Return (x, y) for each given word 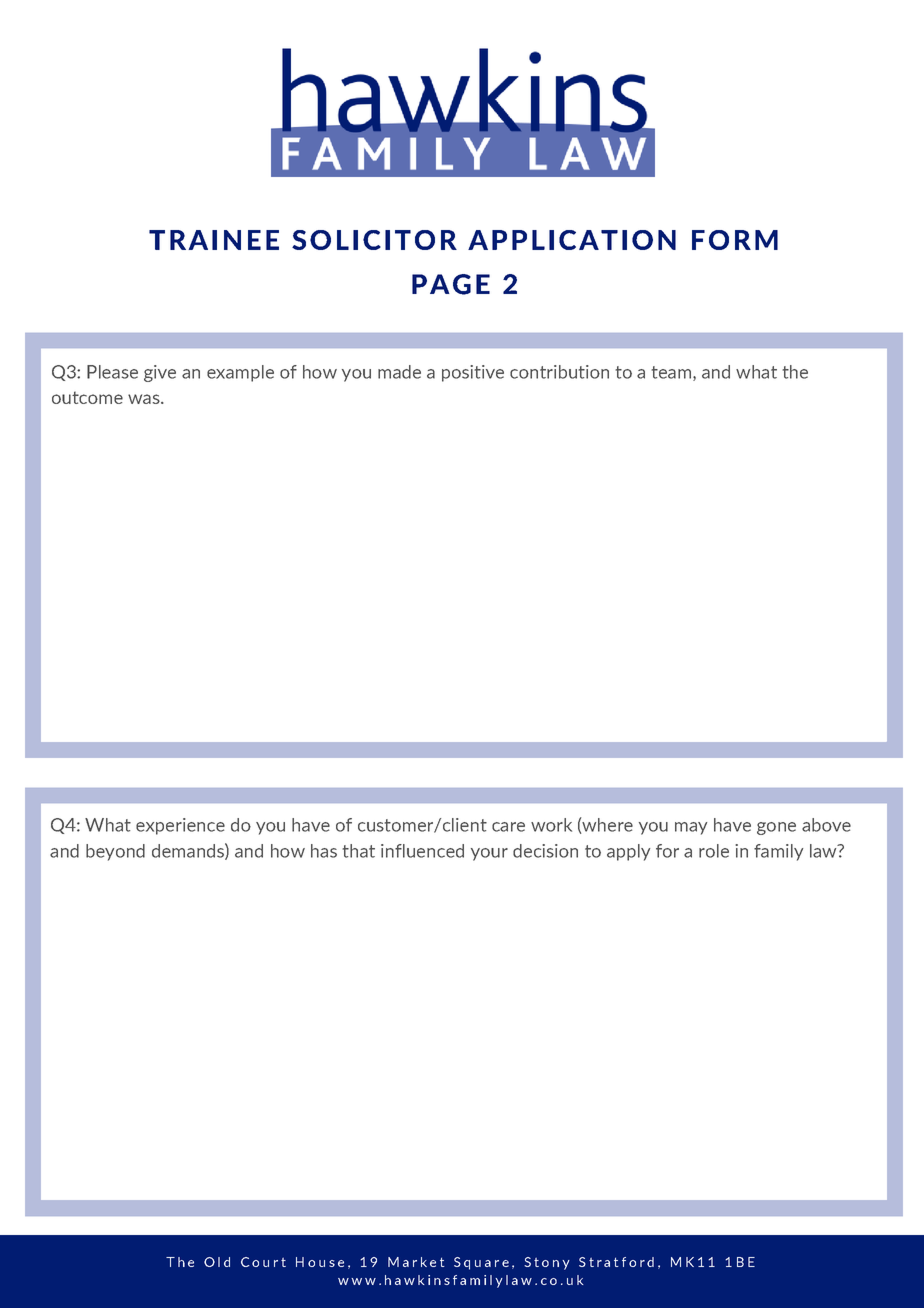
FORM (735, 240)
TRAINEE (214, 240)
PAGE (451, 284)
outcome (87, 397)
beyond (115, 852)
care (508, 827)
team (672, 373)
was (145, 399)
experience (180, 826)
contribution (559, 372)
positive (473, 373)
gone (776, 828)
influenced (422, 851)
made (399, 372)
